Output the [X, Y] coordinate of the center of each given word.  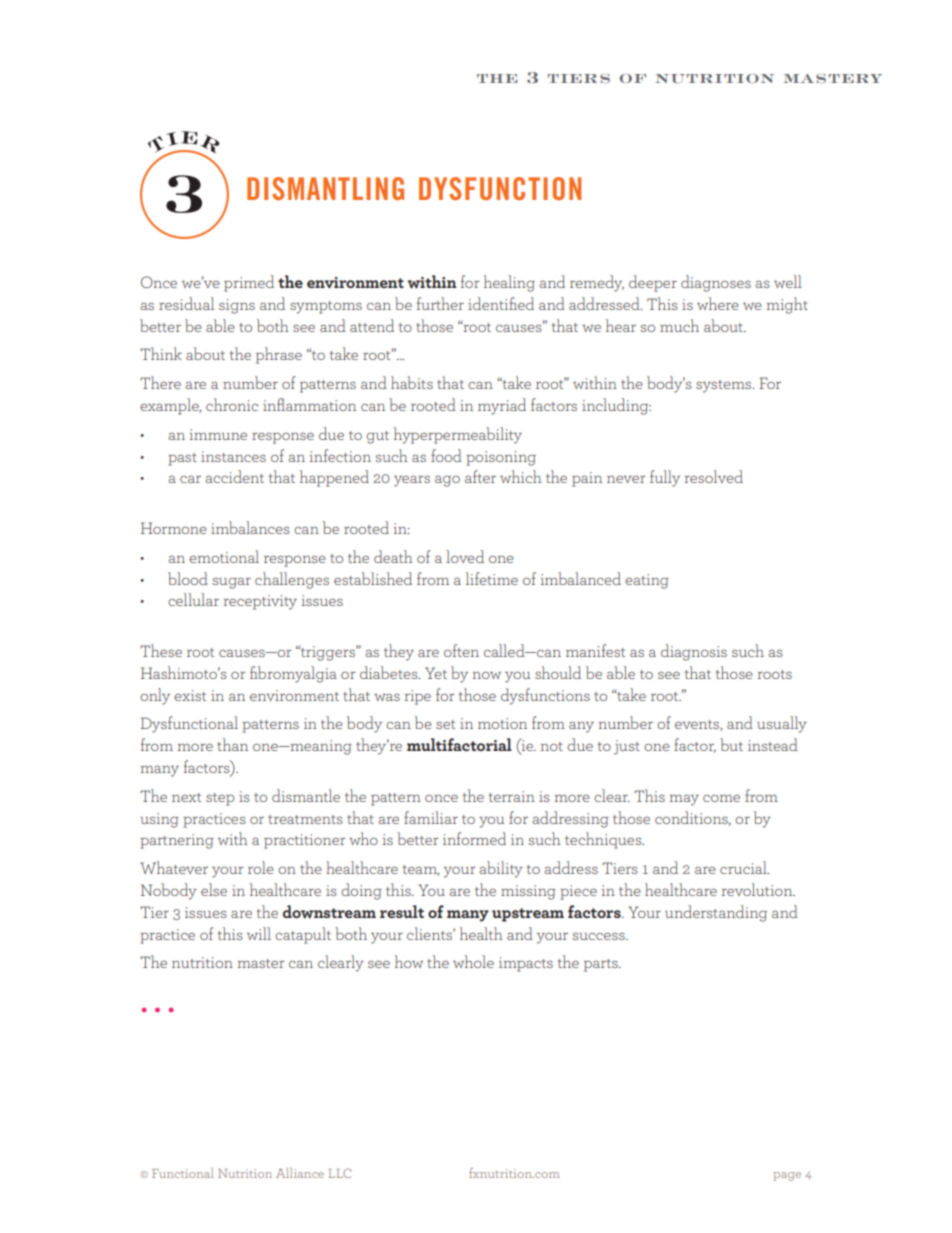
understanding [716, 913]
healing [509, 283]
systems [725, 386]
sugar [231, 583]
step [220, 799]
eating [647, 581]
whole [473, 961]
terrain [512, 796]
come [721, 798]
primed [249, 283]
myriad [502, 406]
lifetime [492, 578]
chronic [232, 404]
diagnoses [716, 283]
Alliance [300, 1173]
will [259, 933]
